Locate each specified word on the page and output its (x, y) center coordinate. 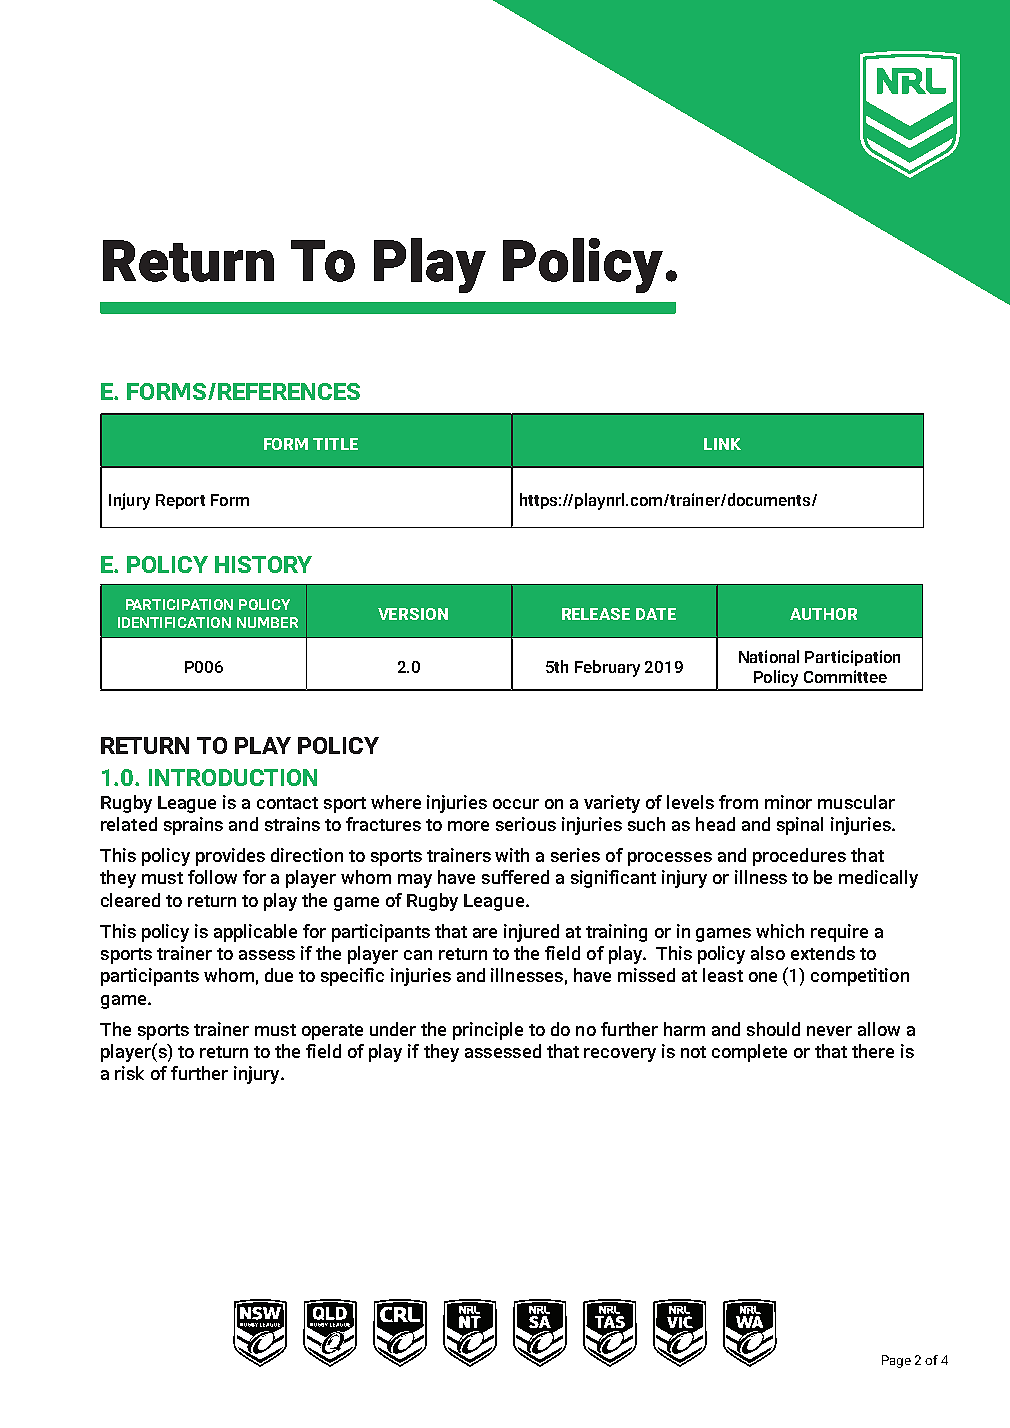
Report (180, 501)
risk (129, 1073)
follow (212, 877)
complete (749, 1053)
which (780, 931)
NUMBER (267, 622)
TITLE (335, 444)
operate (332, 1032)
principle (488, 1031)
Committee (845, 676)
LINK (722, 444)
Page (896, 1361)
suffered (515, 877)
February (607, 668)
